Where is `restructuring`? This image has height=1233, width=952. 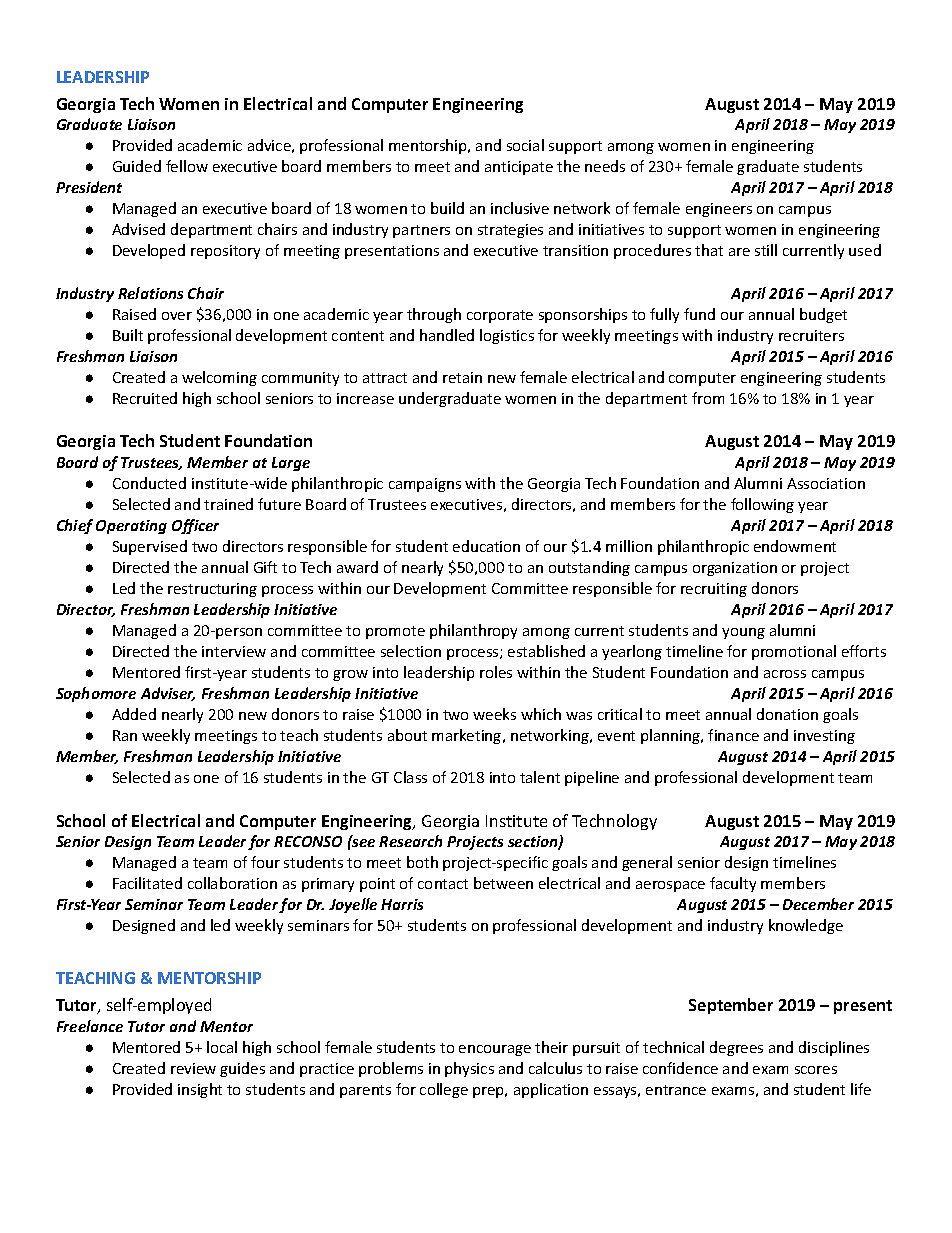
restructuring is located at coordinates (212, 590).
